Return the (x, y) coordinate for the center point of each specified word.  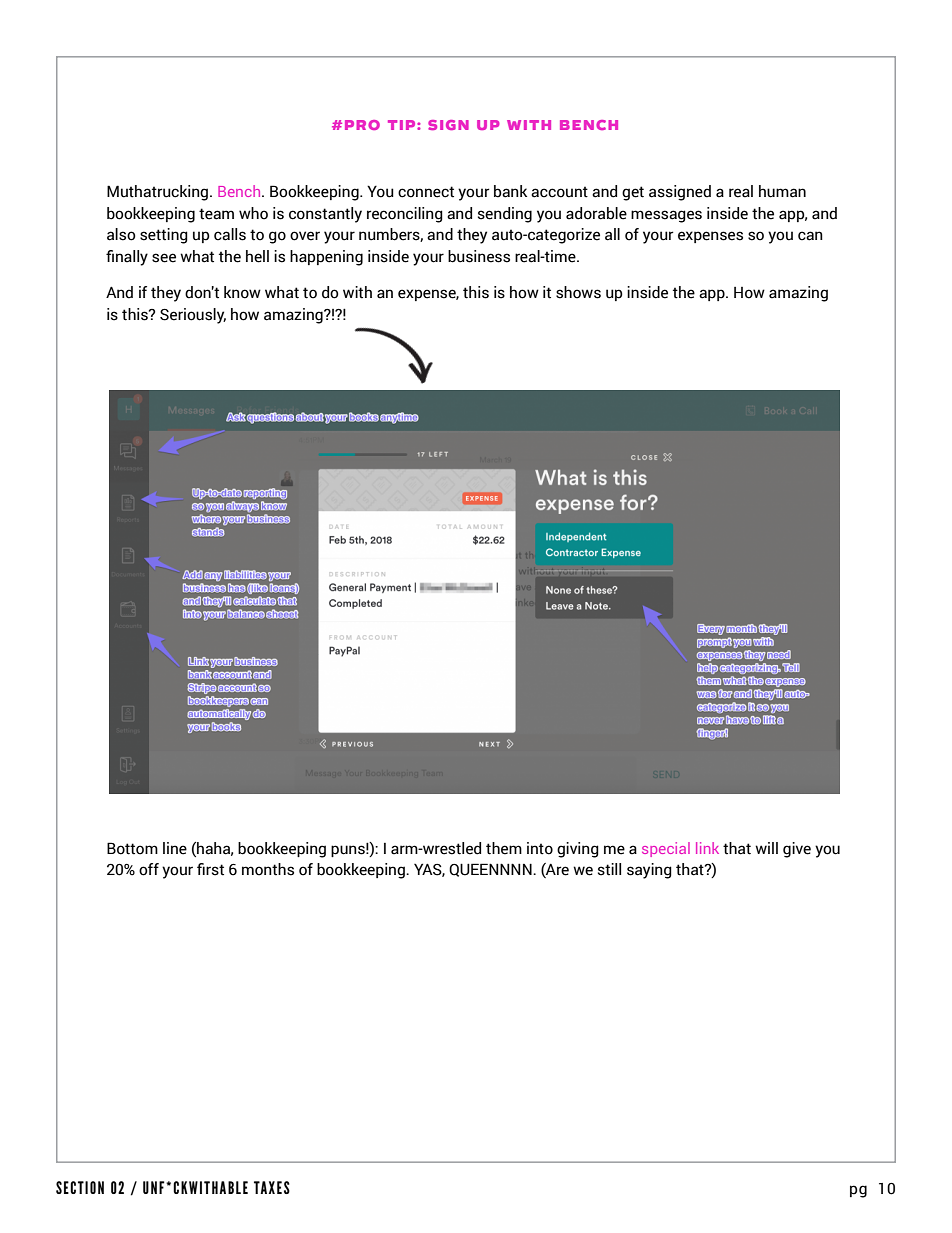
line (175, 848)
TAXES (272, 1187)
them (504, 848)
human (782, 191)
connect (426, 192)
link (707, 848)
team (216, 214)
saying (649, 871)
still (609, 869)
